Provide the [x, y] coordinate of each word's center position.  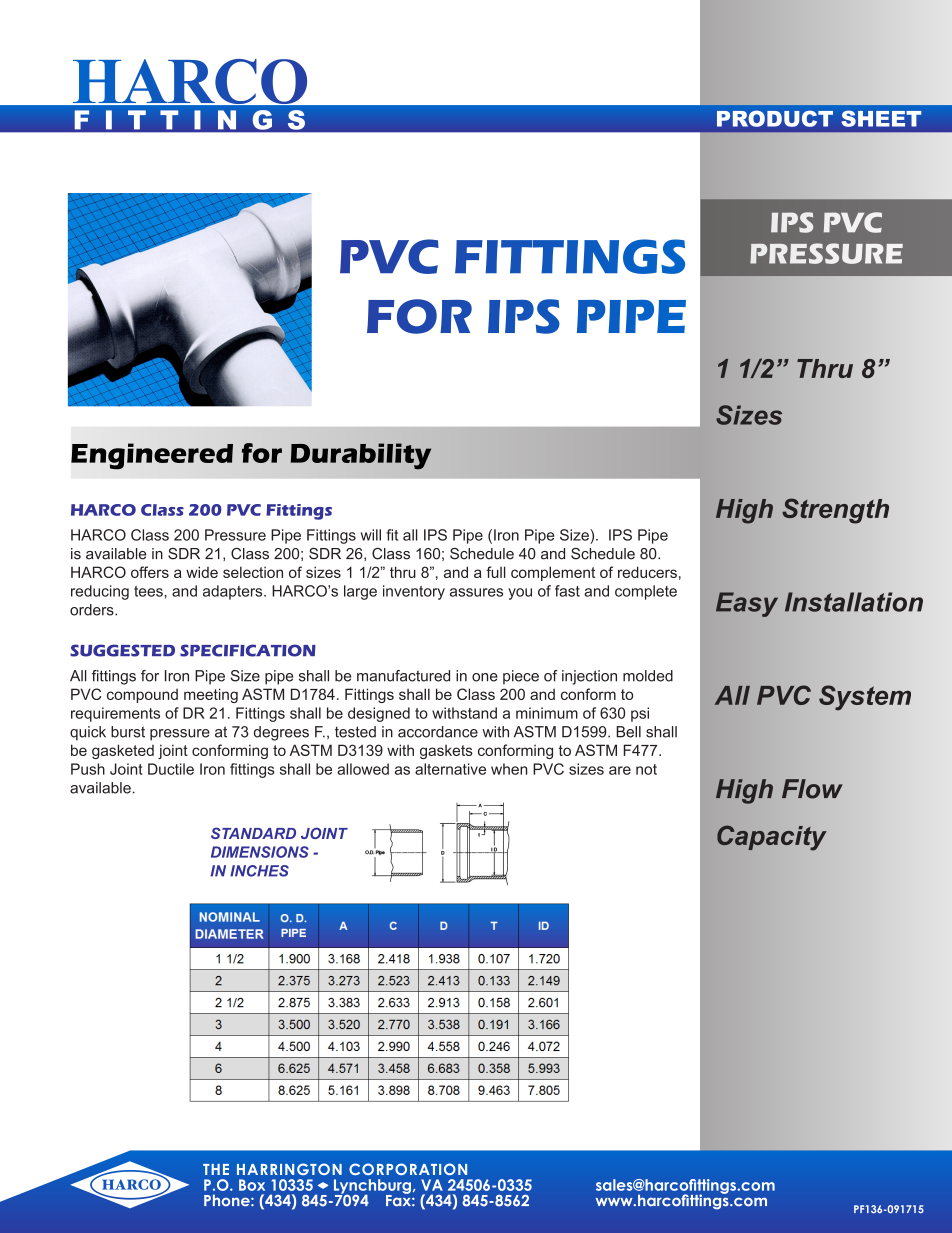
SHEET [881, 118]
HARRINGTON [289, 1169]
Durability [361, 456]
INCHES [259, 871]
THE [216, 1169]
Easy [747, 604]
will [371, 535]
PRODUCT [775, 118]
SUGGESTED [122, 650]
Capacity [771, 838]
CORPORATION [408, 1169]
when [509, 769]
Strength [835, 511]
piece [521, 677]
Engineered [152, 456]
